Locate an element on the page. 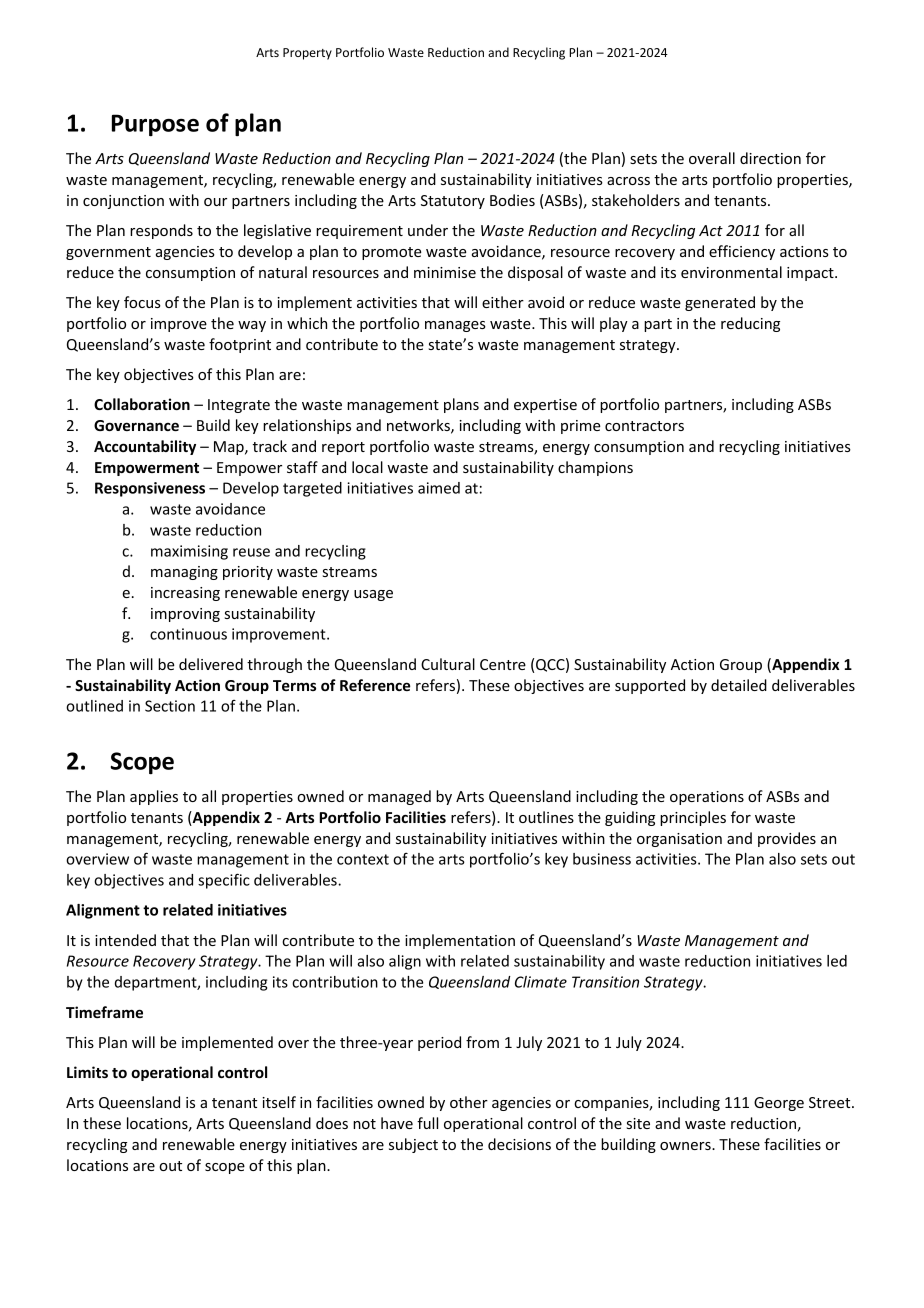 This page has width=924, height=1308. Section is located at coordinates (170, 706).
